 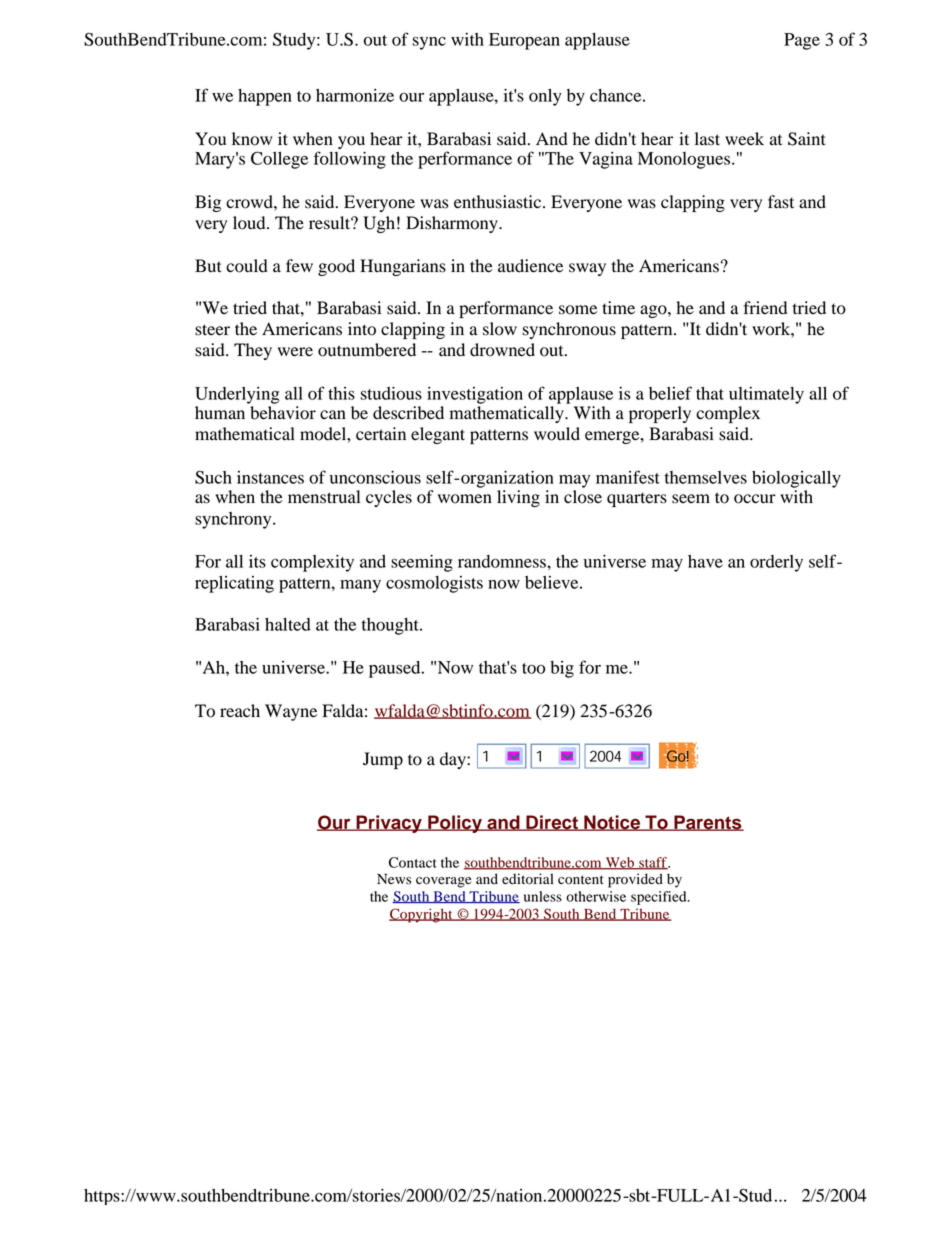 I want to click on News, so click(x=394, y=879).
